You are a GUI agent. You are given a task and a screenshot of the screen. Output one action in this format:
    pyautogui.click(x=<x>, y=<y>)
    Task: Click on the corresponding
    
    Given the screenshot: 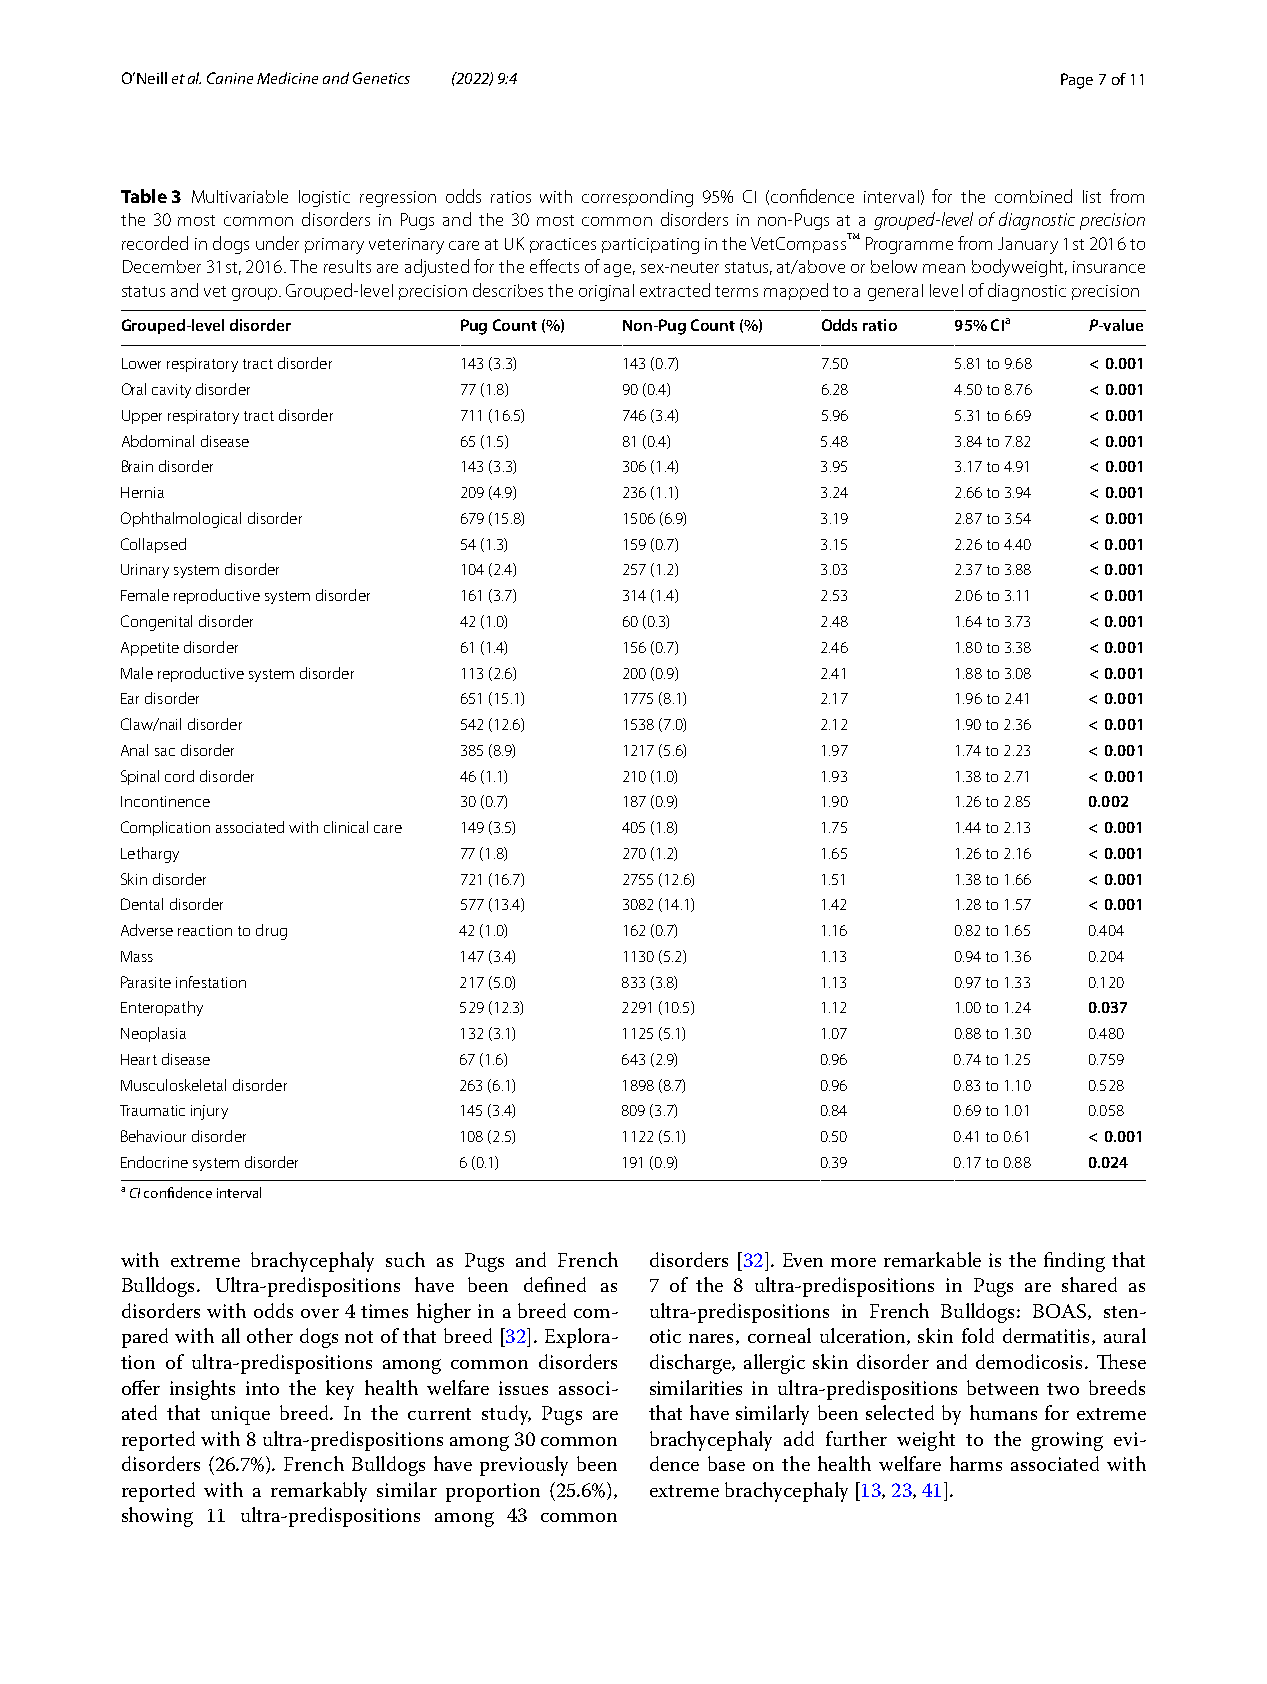 What is the action you would take?
    pyautogui.click(x=637, y=198)
